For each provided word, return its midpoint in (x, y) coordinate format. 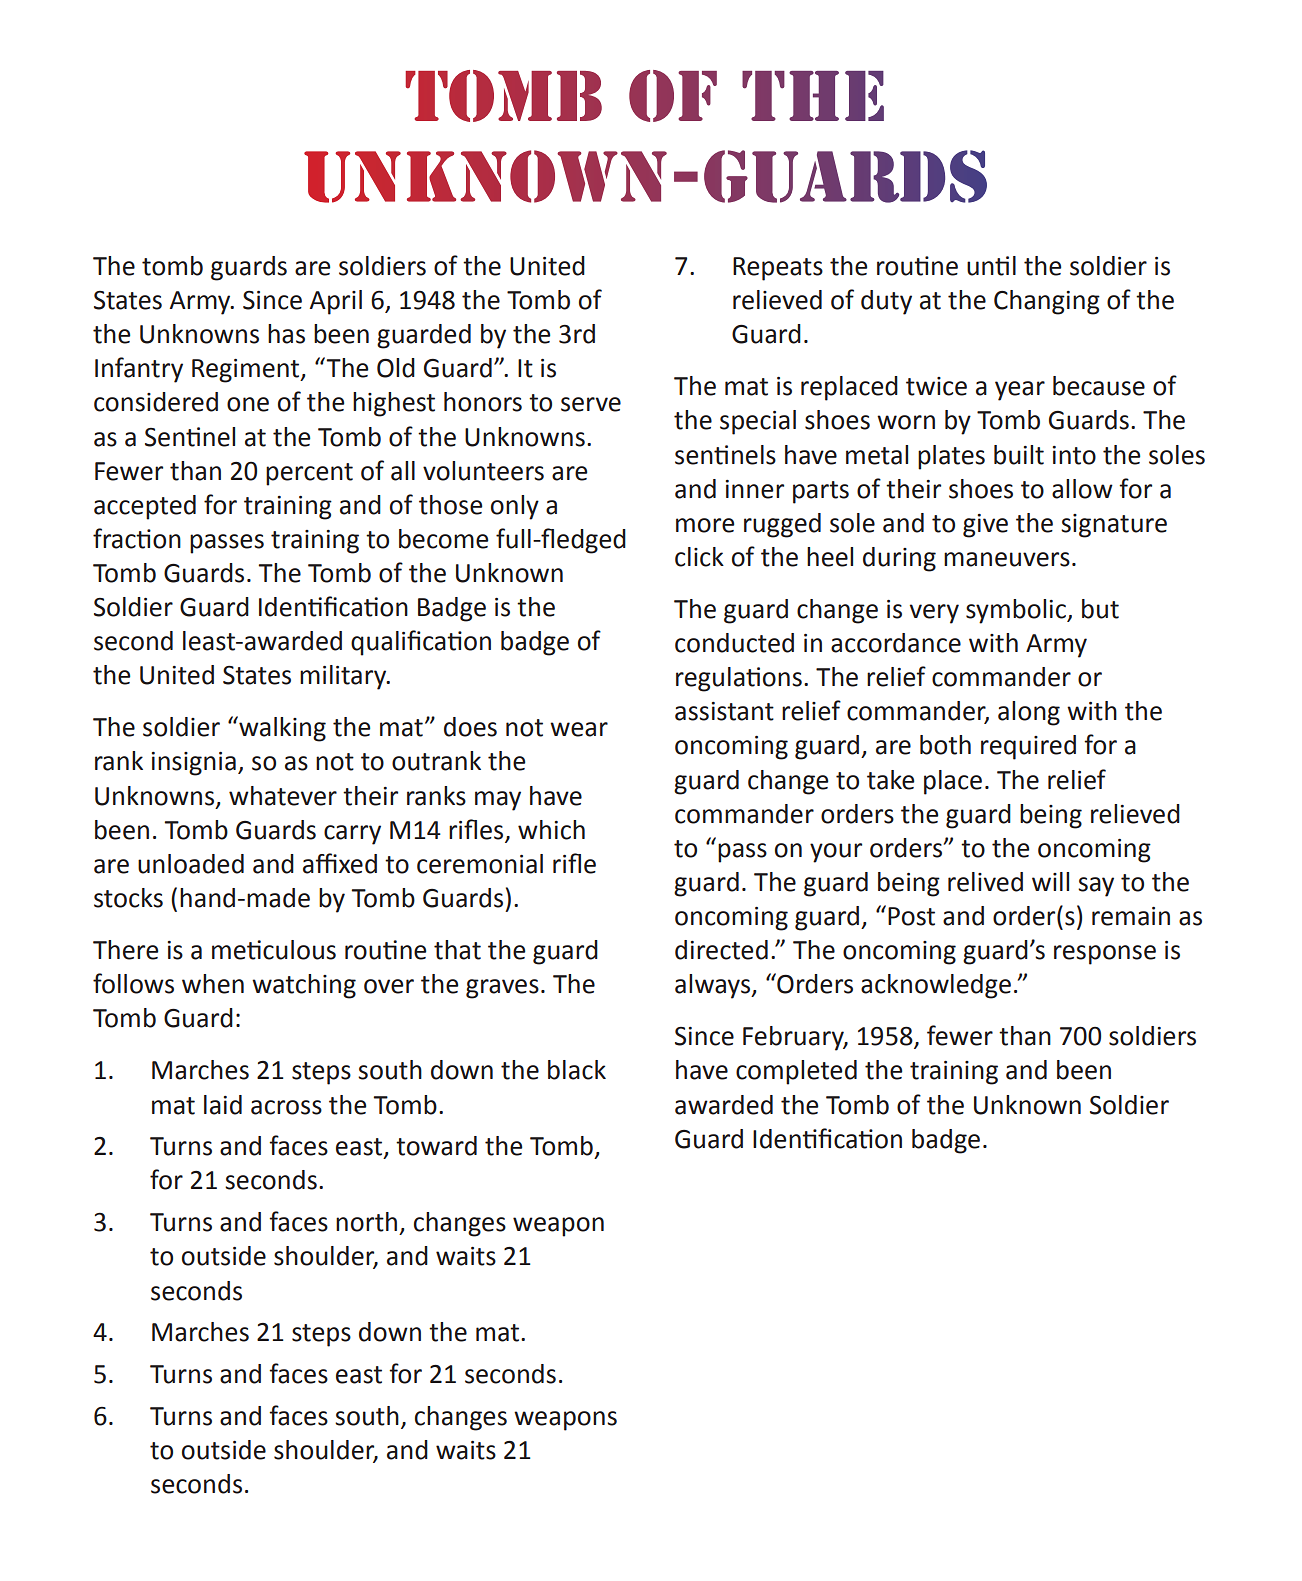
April (336, 302)
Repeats (778, 269)
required (1028, 747)
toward (436, 1146)
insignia (194, 764)
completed (796, 1072)
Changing (1047, 302)
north (366, 1222)
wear (579, 729)
